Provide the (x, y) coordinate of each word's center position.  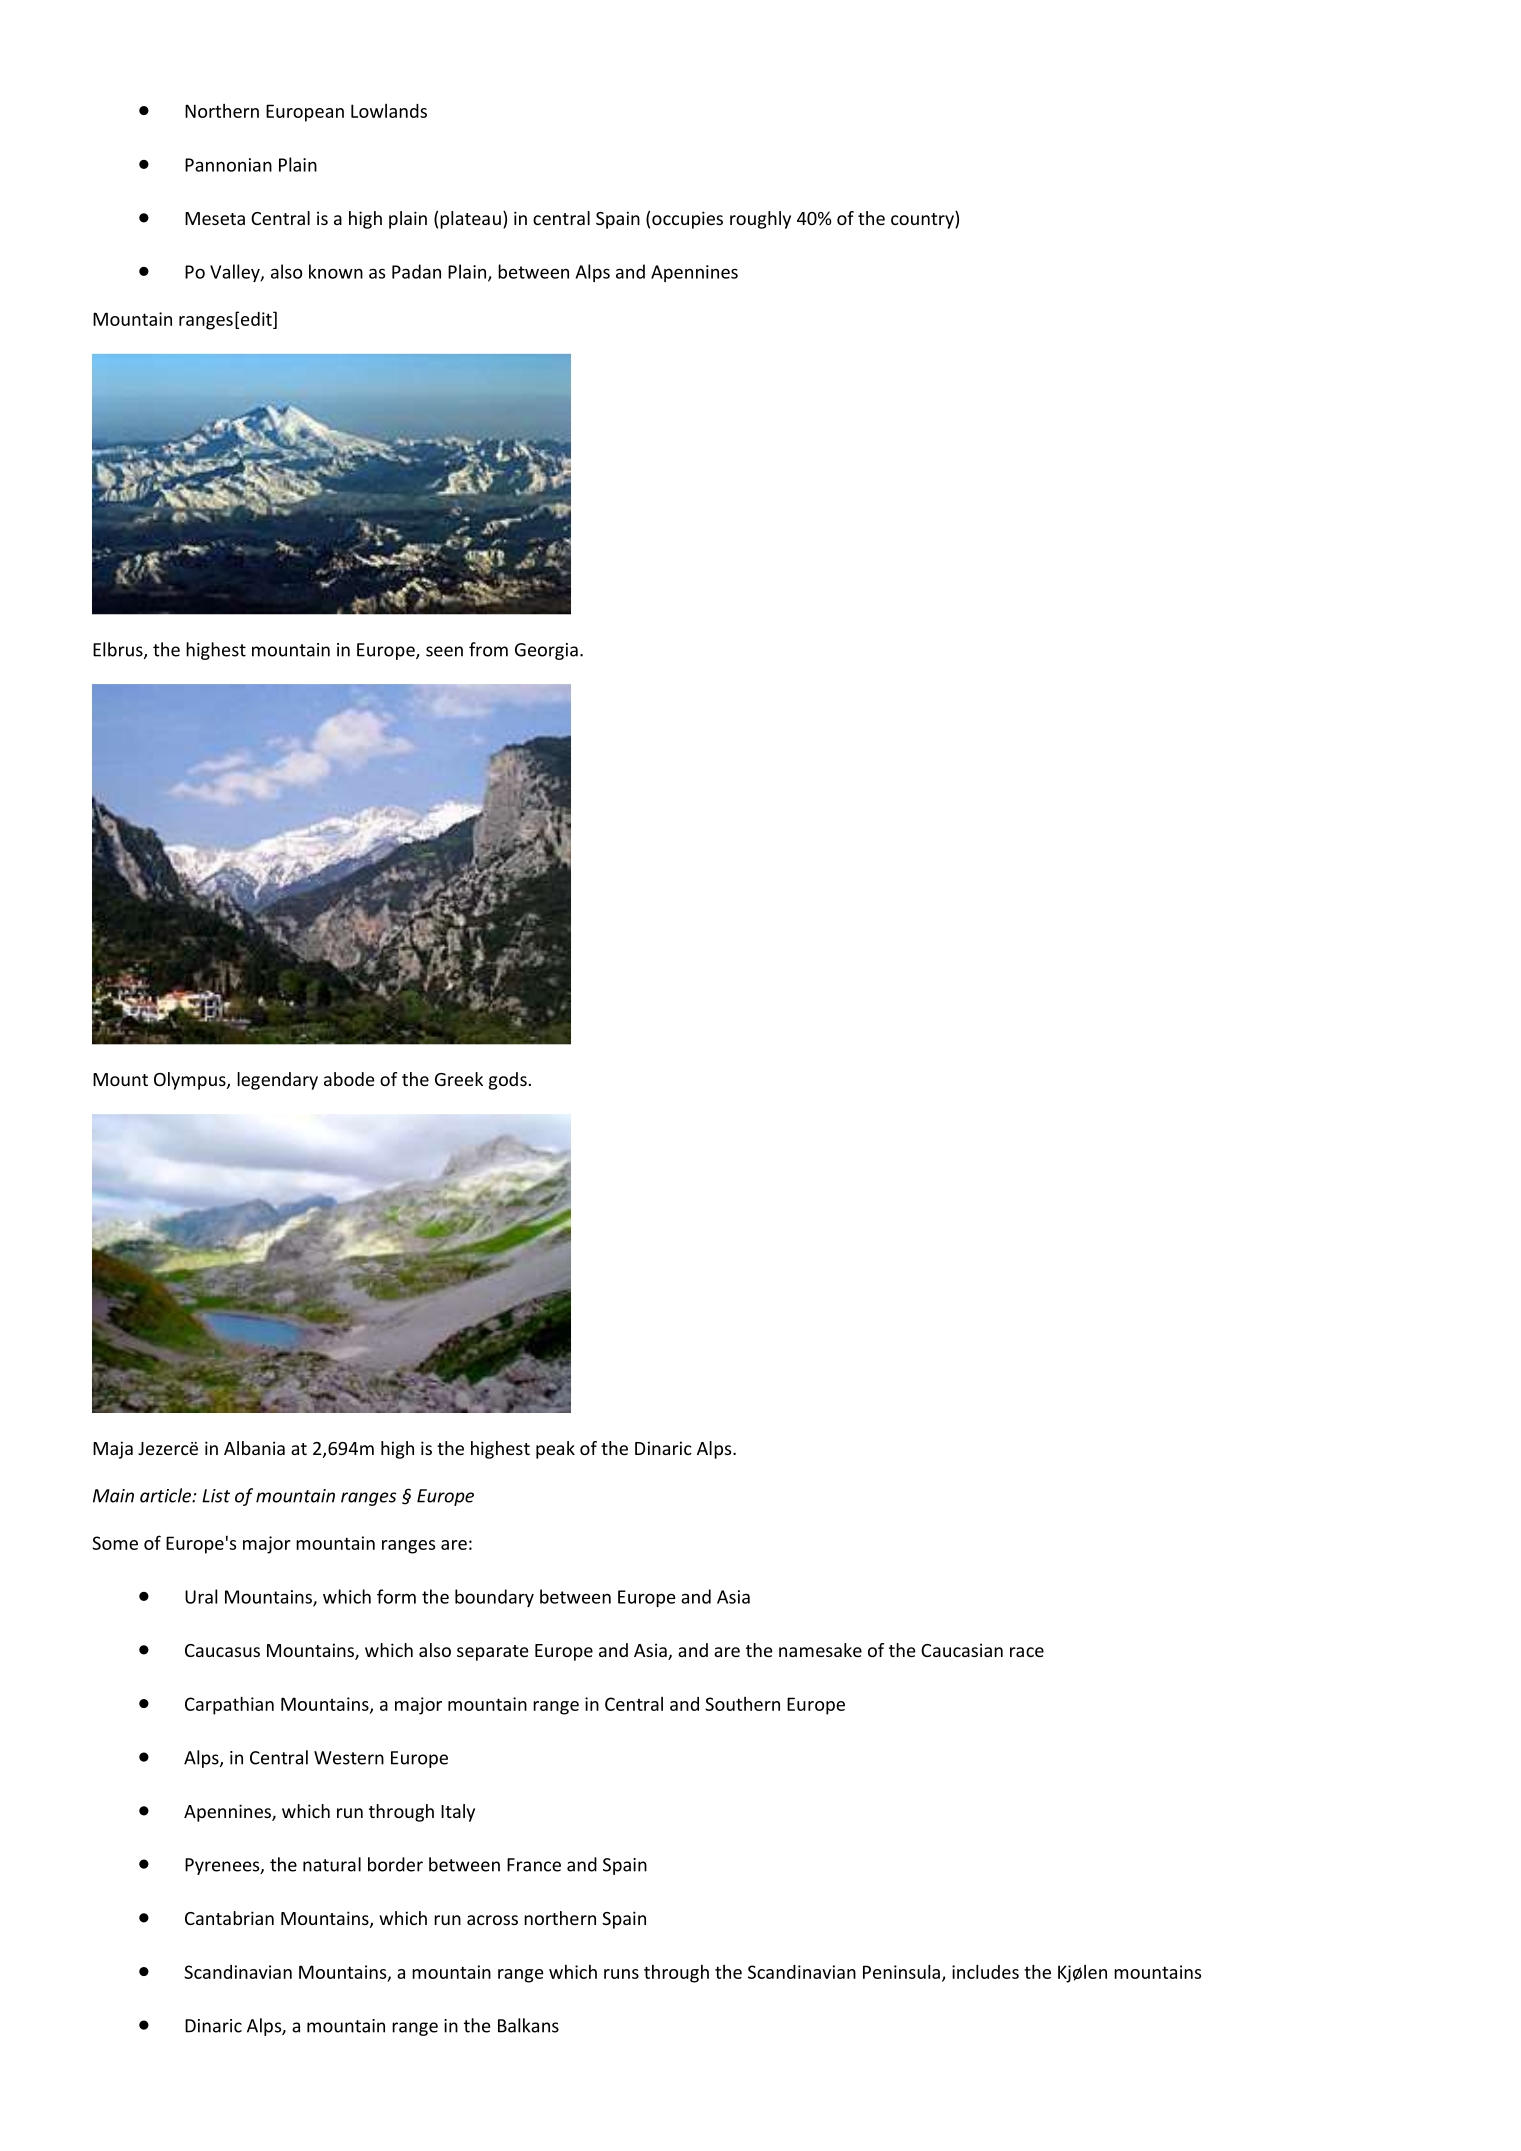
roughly (760, 220)
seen (444, 651)
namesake (820, 1650)
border (395, 1864)
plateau (470, 220)
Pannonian (228, 165)
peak (555, 1450)
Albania (254, 1448)
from (488, 649)
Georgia (546, 651)
